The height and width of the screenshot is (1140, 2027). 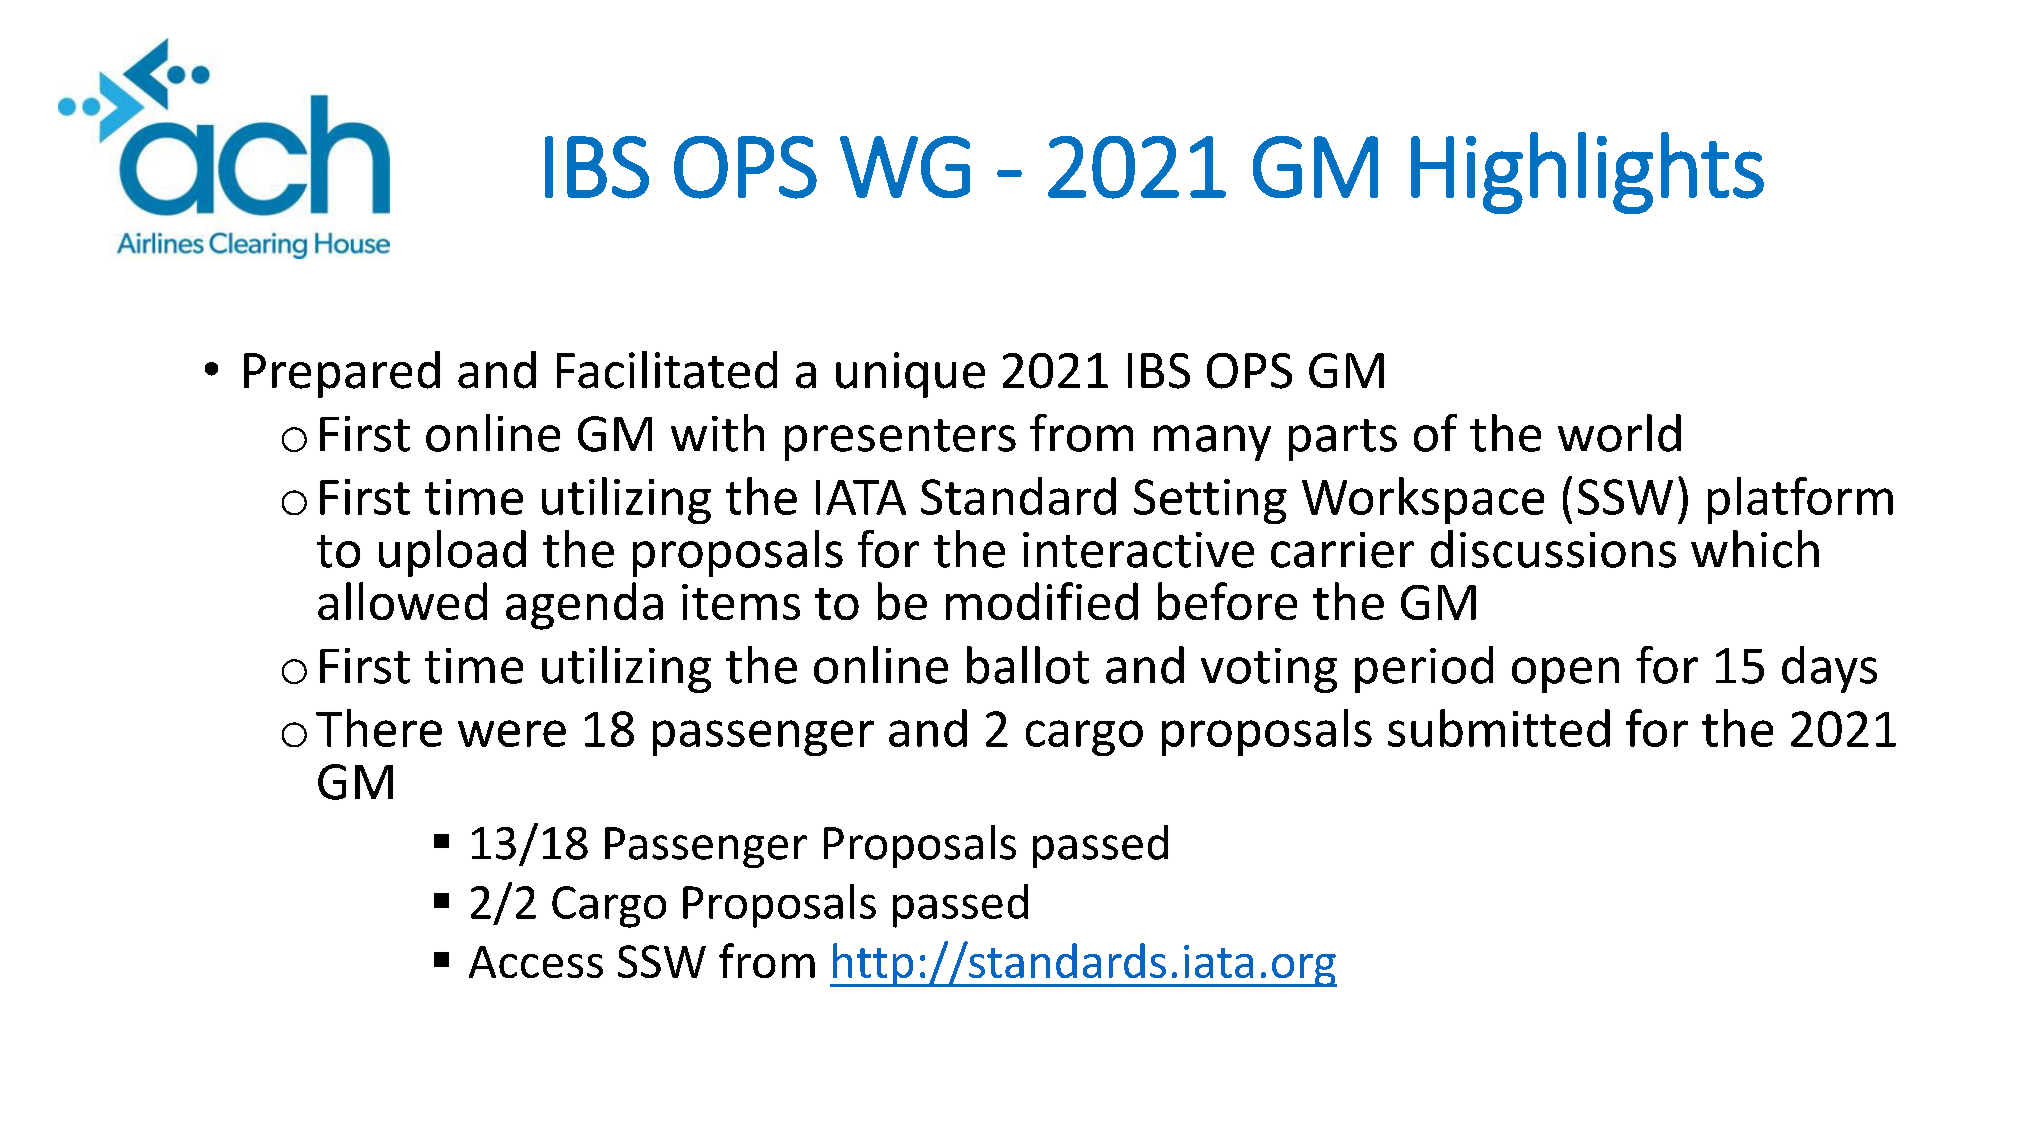 I want to click on days, so click(x=1829, y=669).
